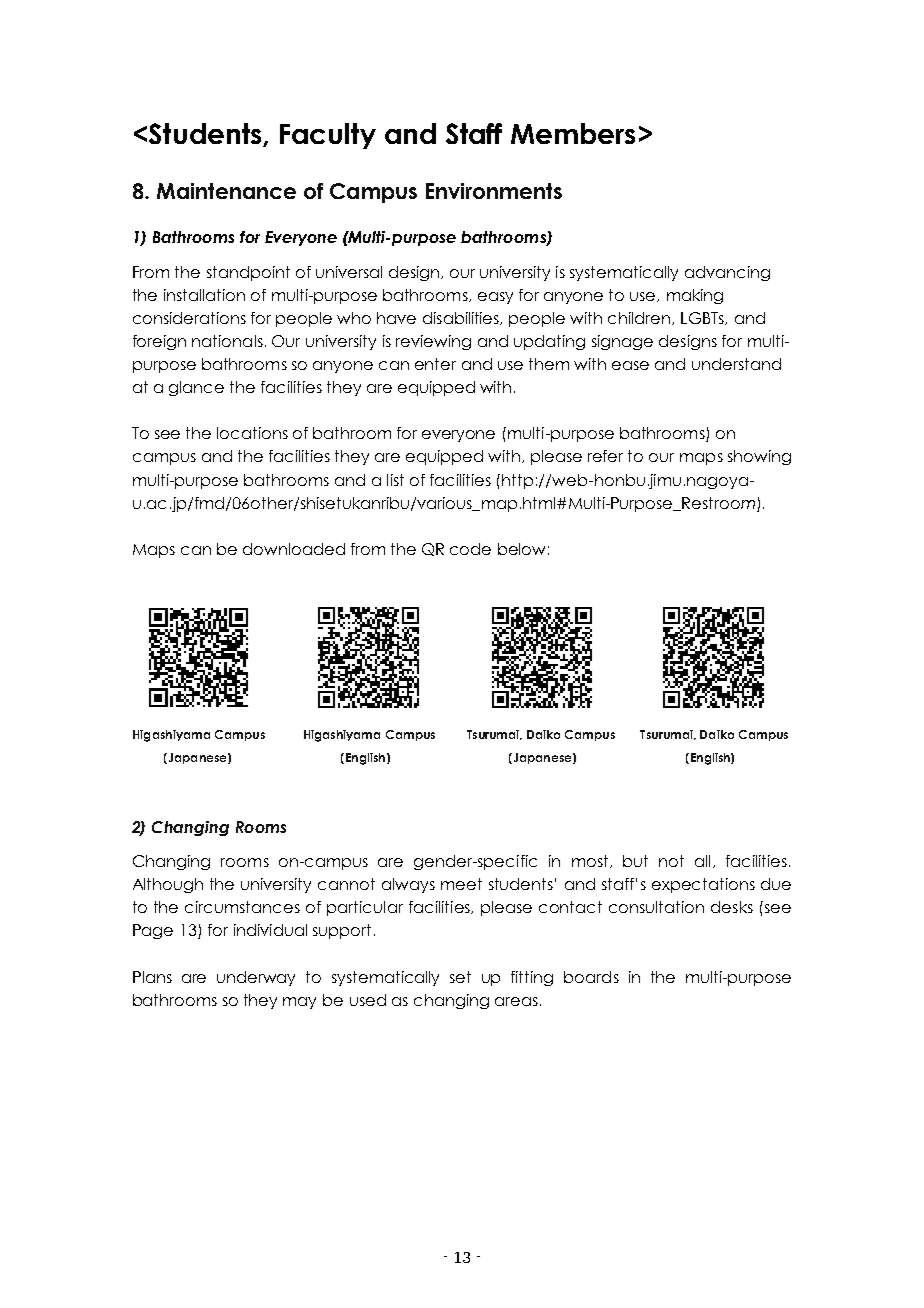 This screenshot has width=924, height=1308. Describe the element at coordinates (573, 133) in the screenshot. I see `Members` at that location.
